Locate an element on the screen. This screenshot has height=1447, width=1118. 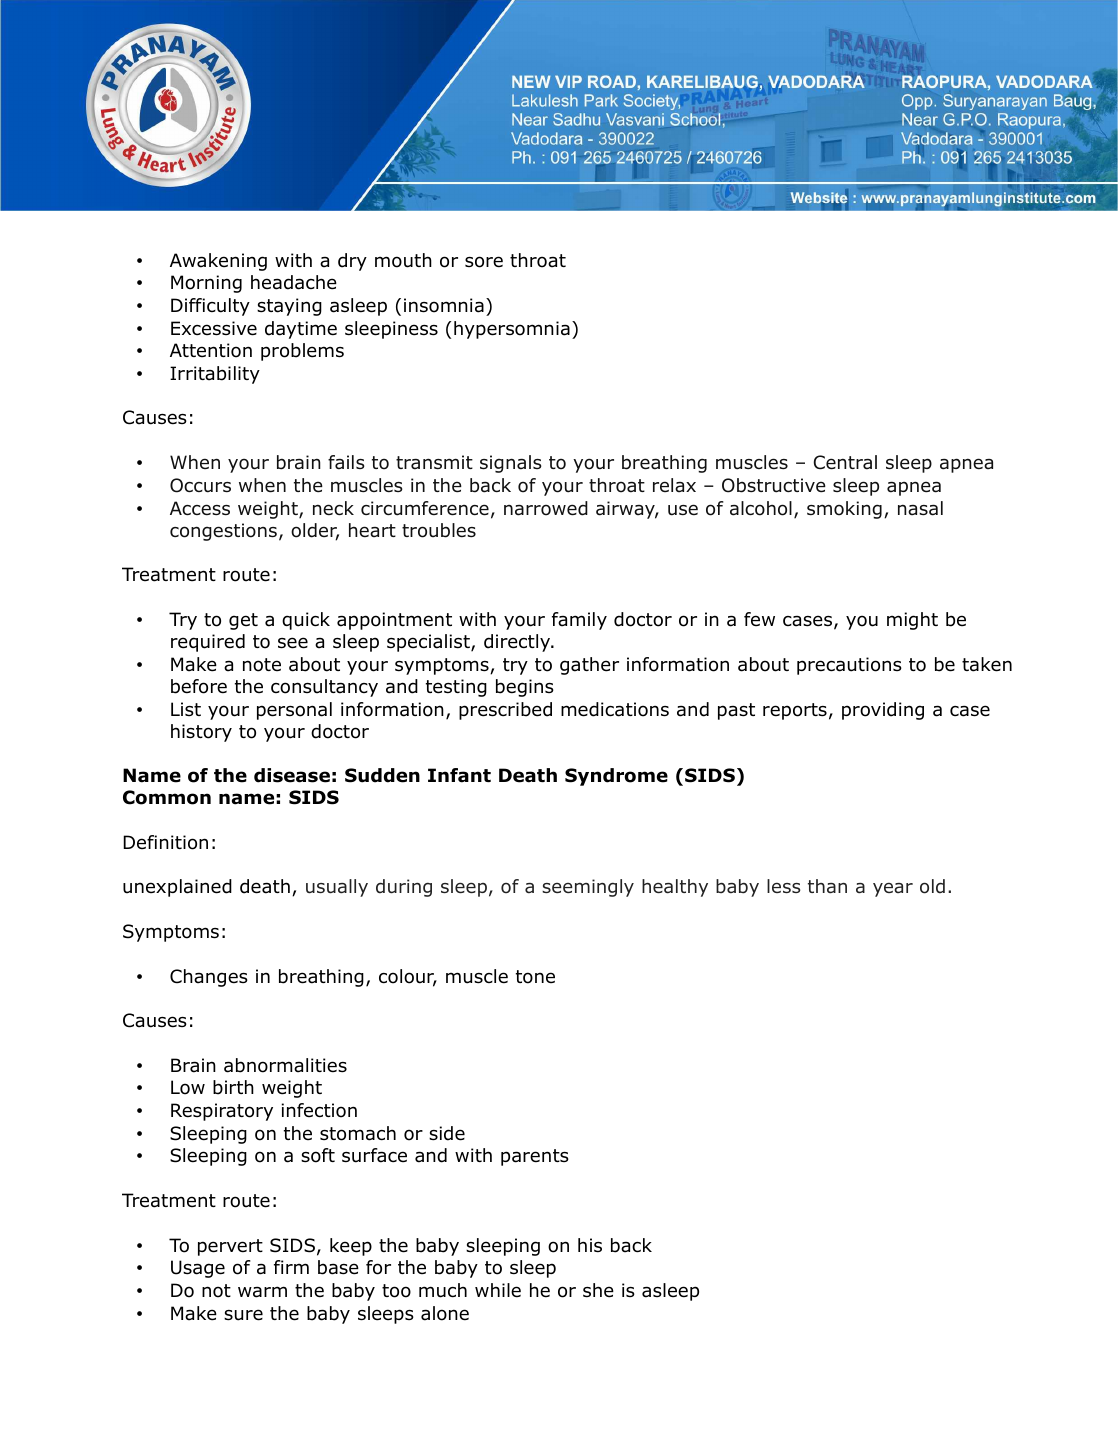
headache is located at coordinates (294, 282).
